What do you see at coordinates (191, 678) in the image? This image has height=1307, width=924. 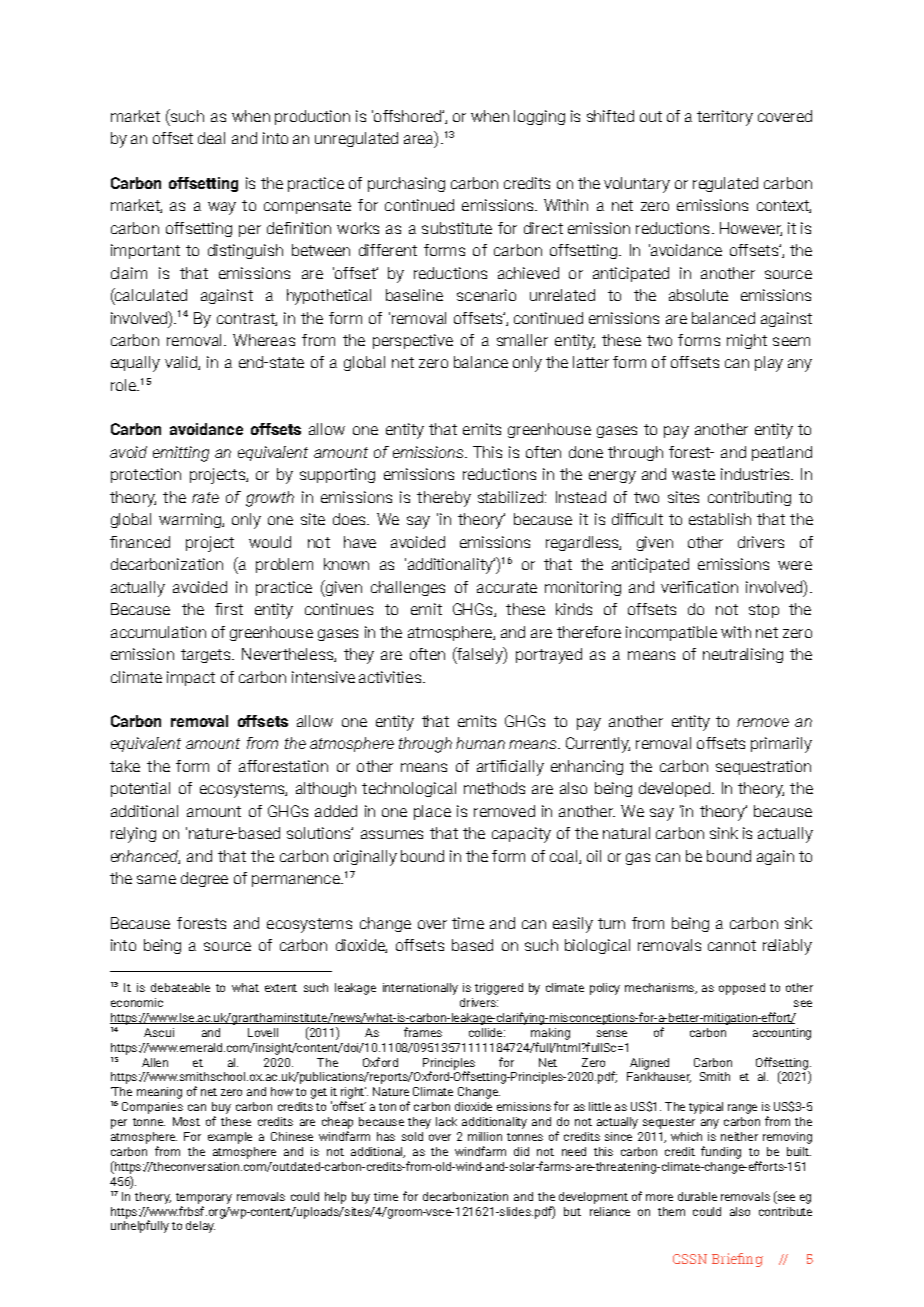 I see `impact` at bounding box center [191, 678].
